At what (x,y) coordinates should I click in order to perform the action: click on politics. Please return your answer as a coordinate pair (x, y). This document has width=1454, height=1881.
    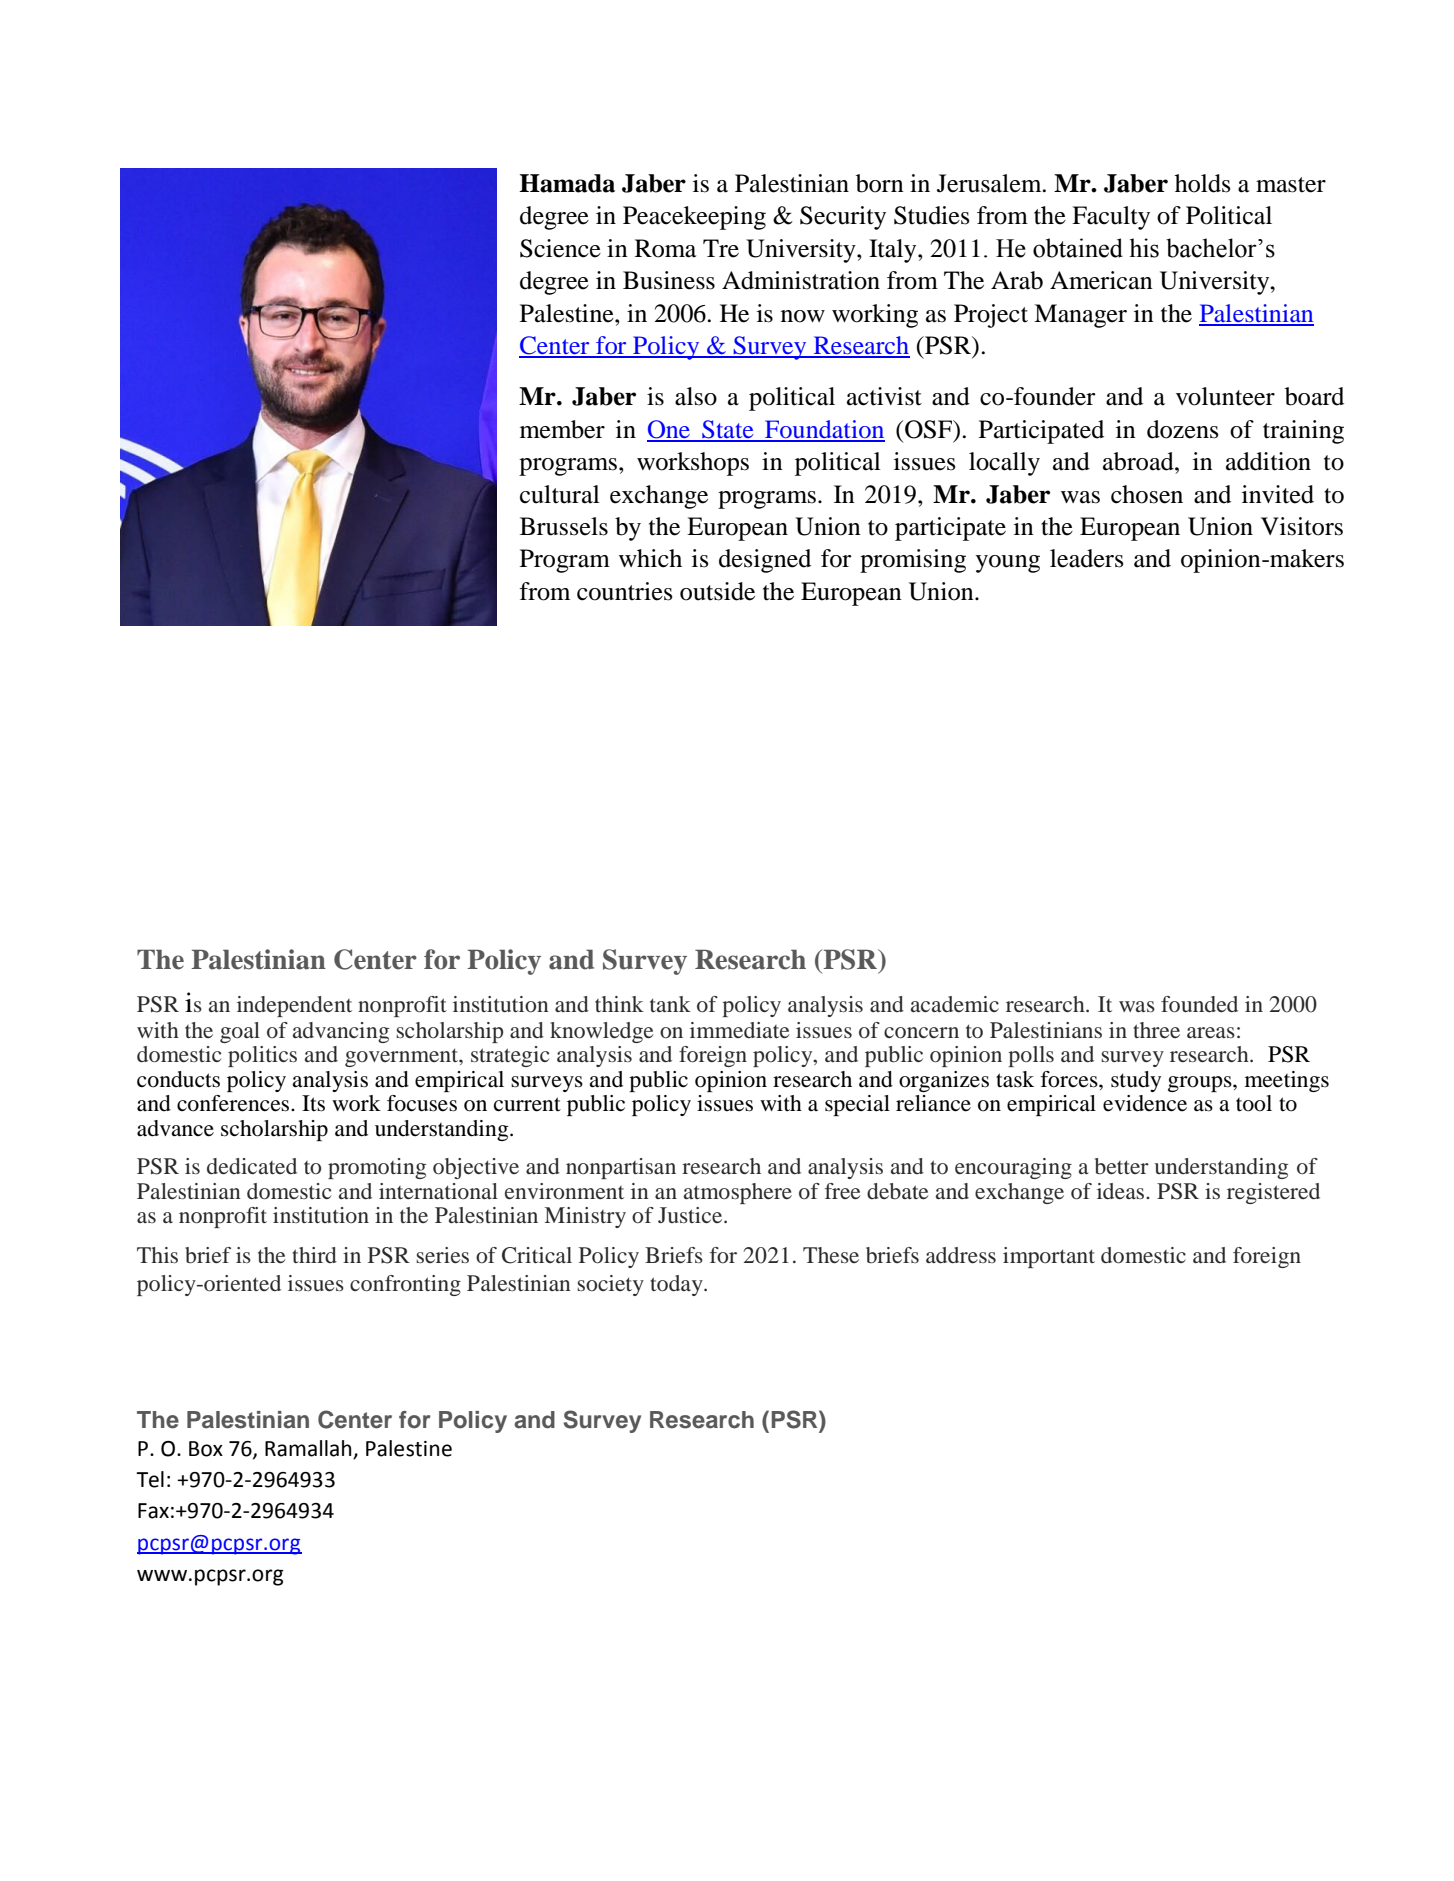
    Looking at the image, I should click on (262, 1056).
